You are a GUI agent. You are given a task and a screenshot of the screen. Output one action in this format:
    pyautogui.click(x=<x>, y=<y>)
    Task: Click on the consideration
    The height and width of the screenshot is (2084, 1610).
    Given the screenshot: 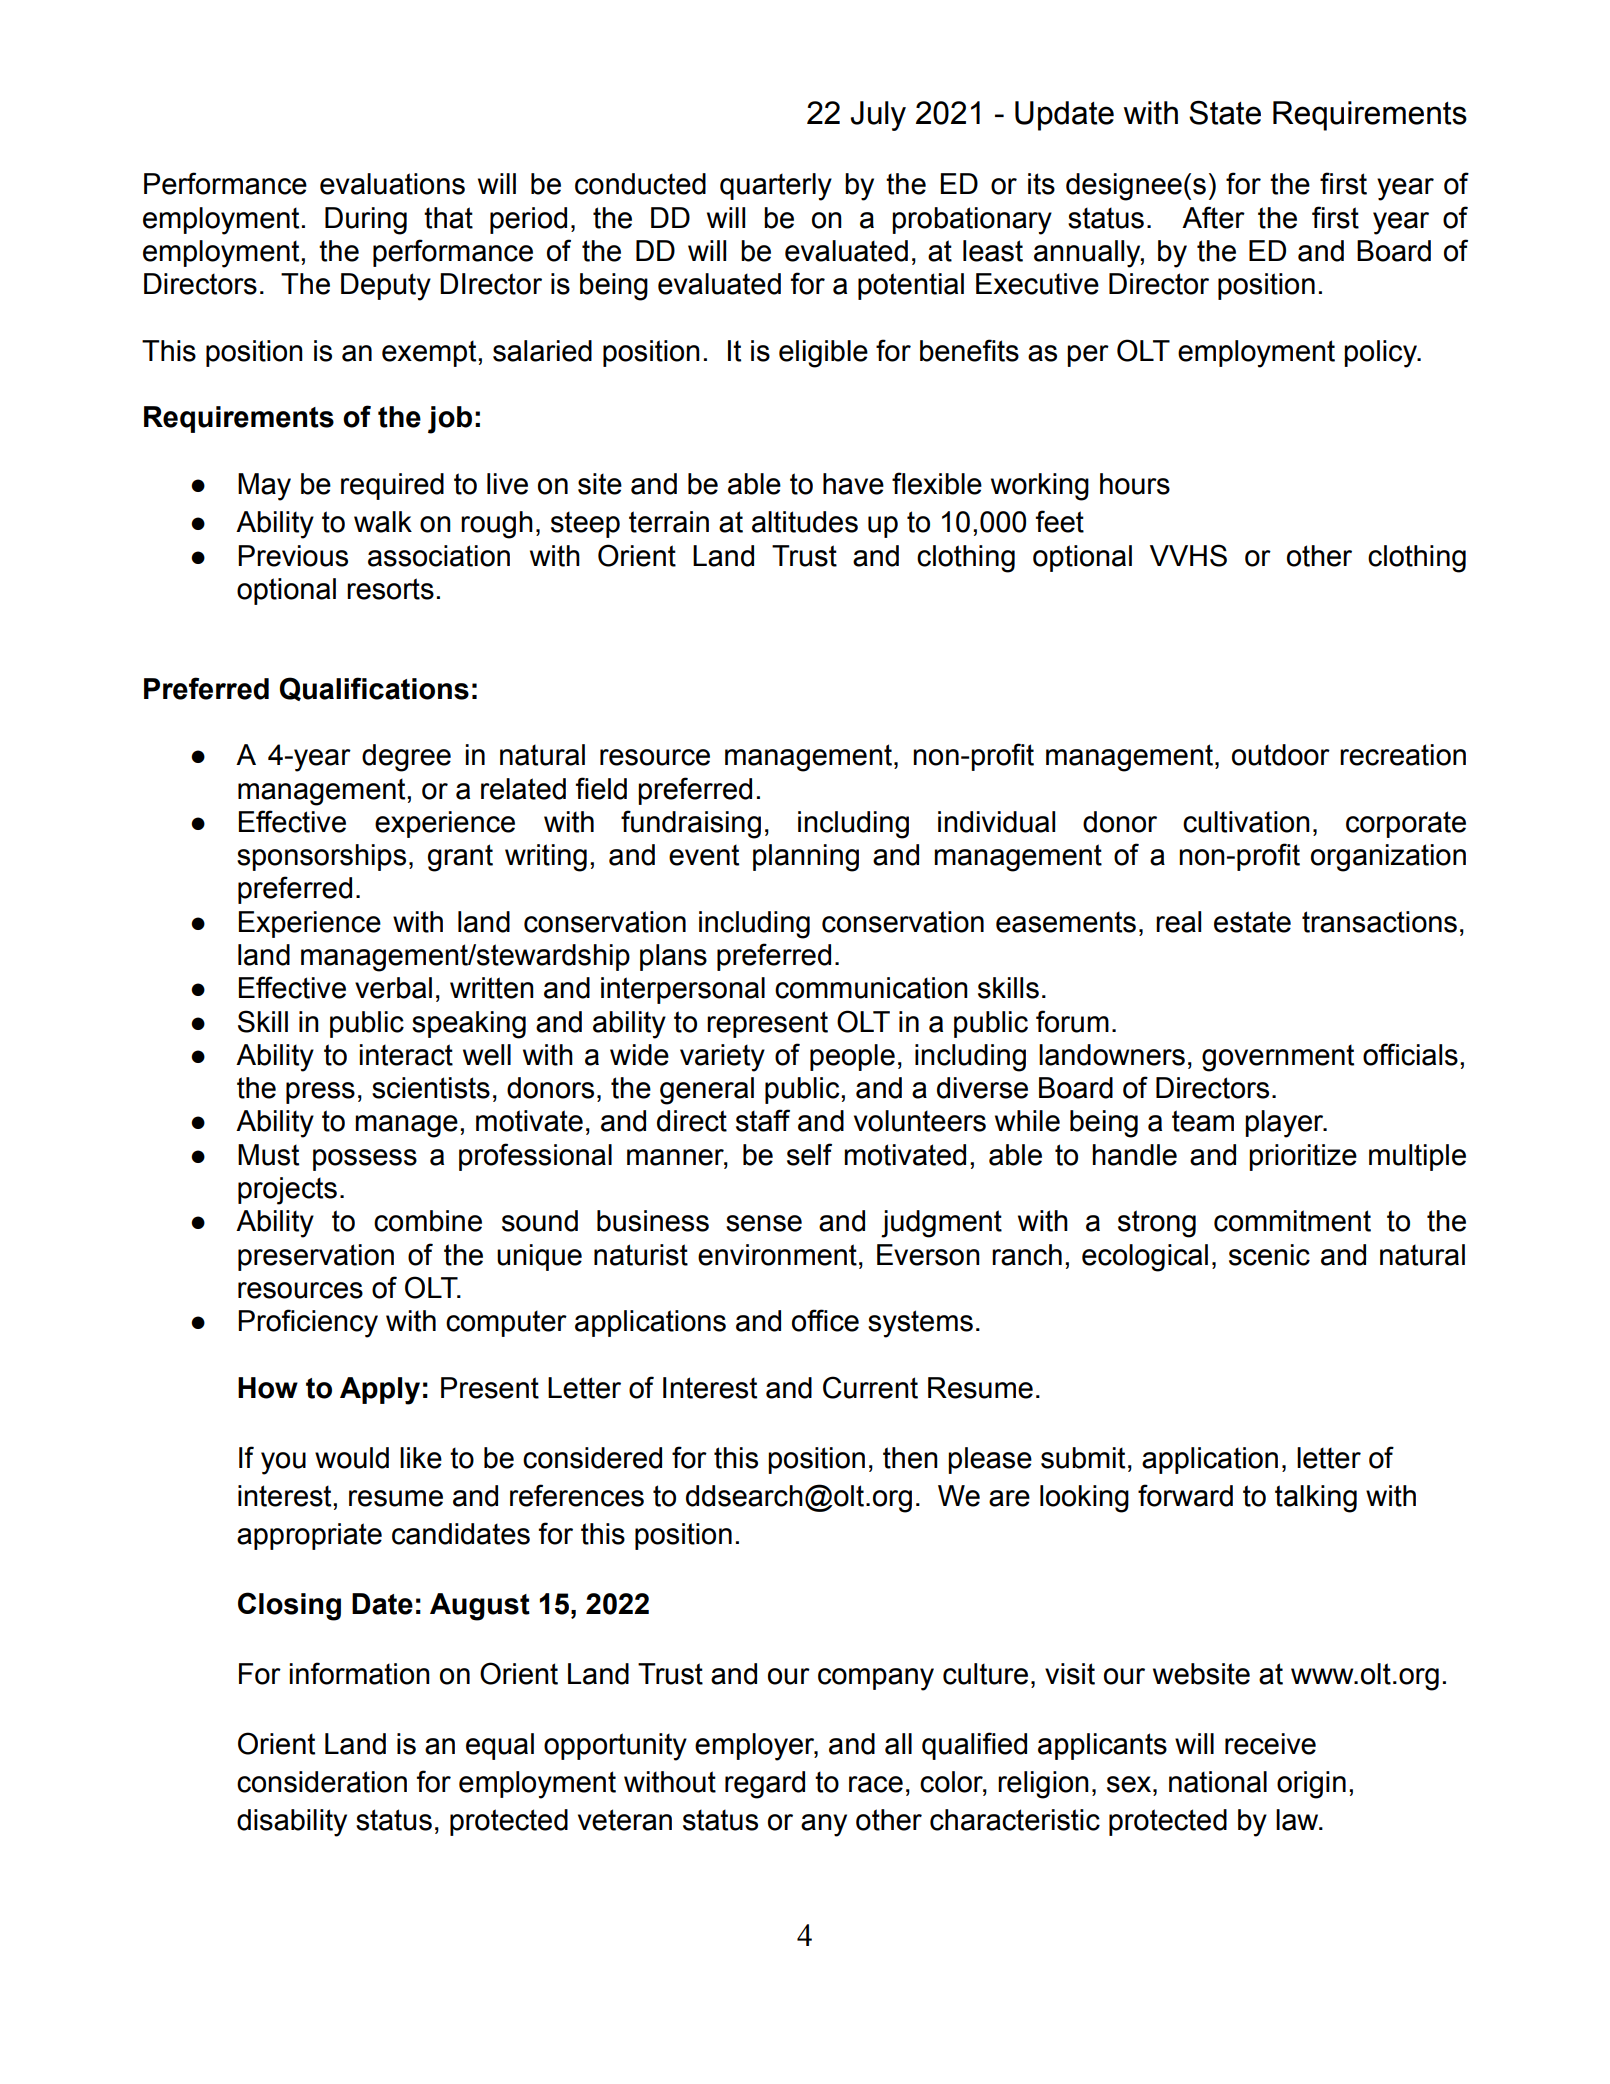 What is the action you would take?
    pyautogui.click(x=322, y=1782)
